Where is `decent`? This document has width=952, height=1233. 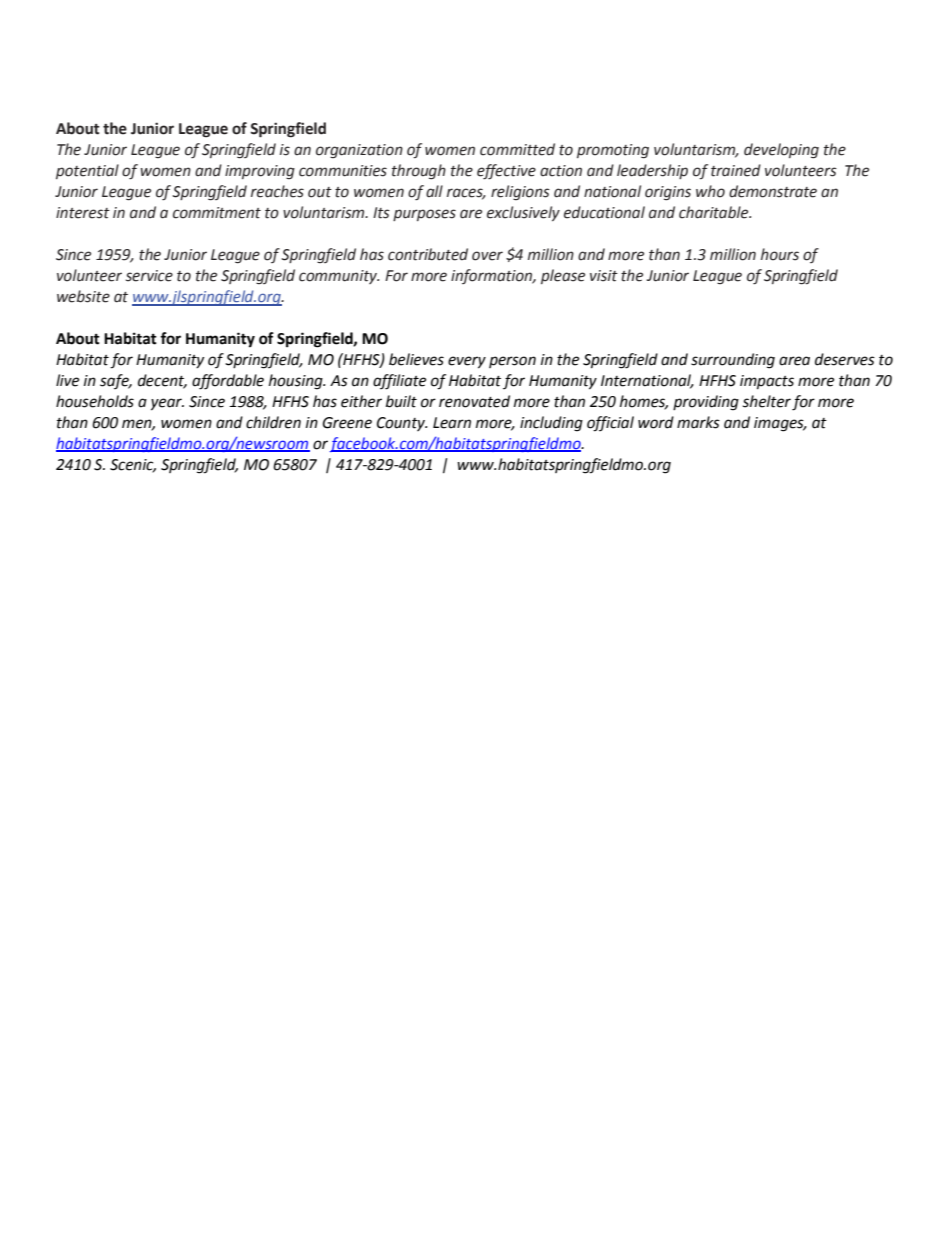
decent is located at coordinates (162, 381).
